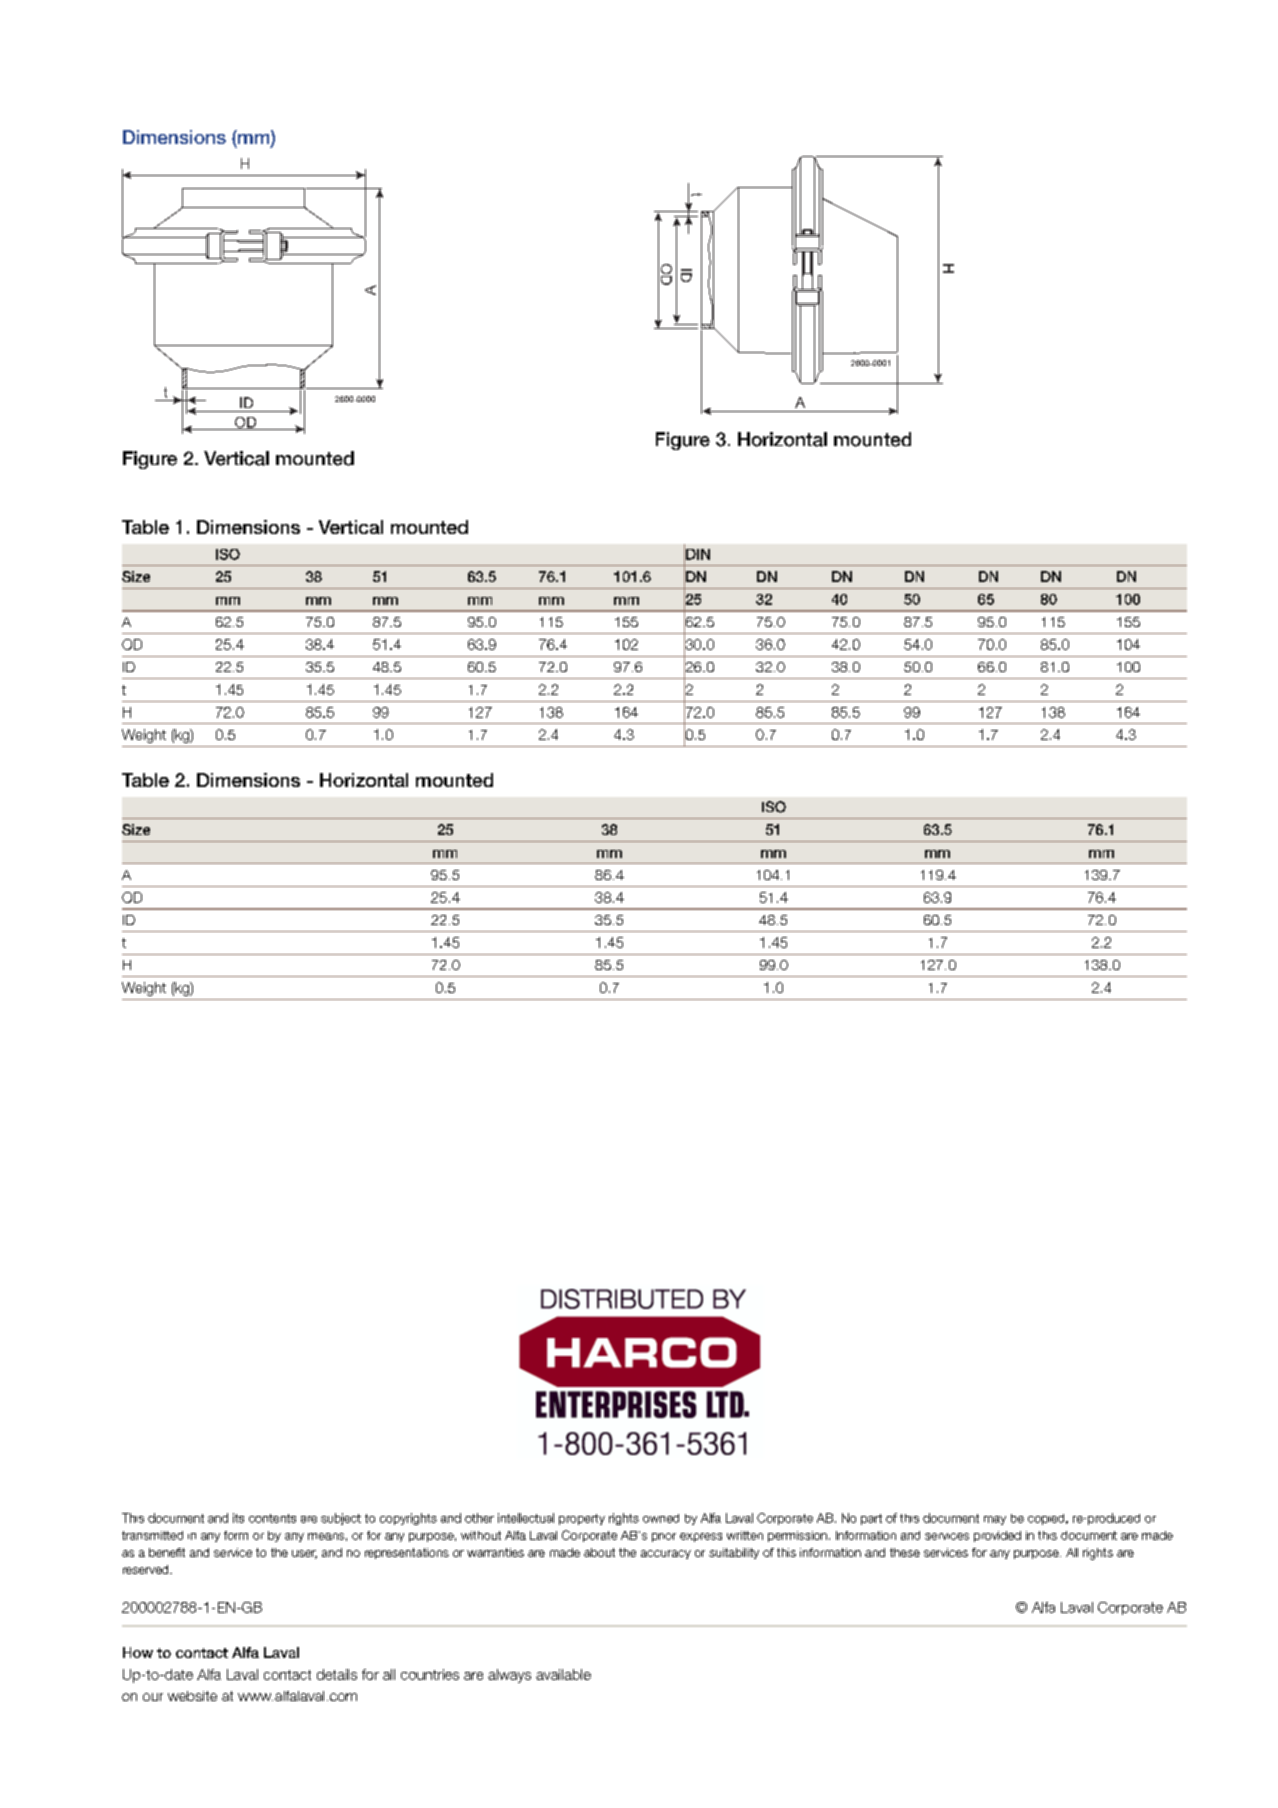 This screenshot has width=1278, height=1808. I want to click on part, so click(871, 1519).
